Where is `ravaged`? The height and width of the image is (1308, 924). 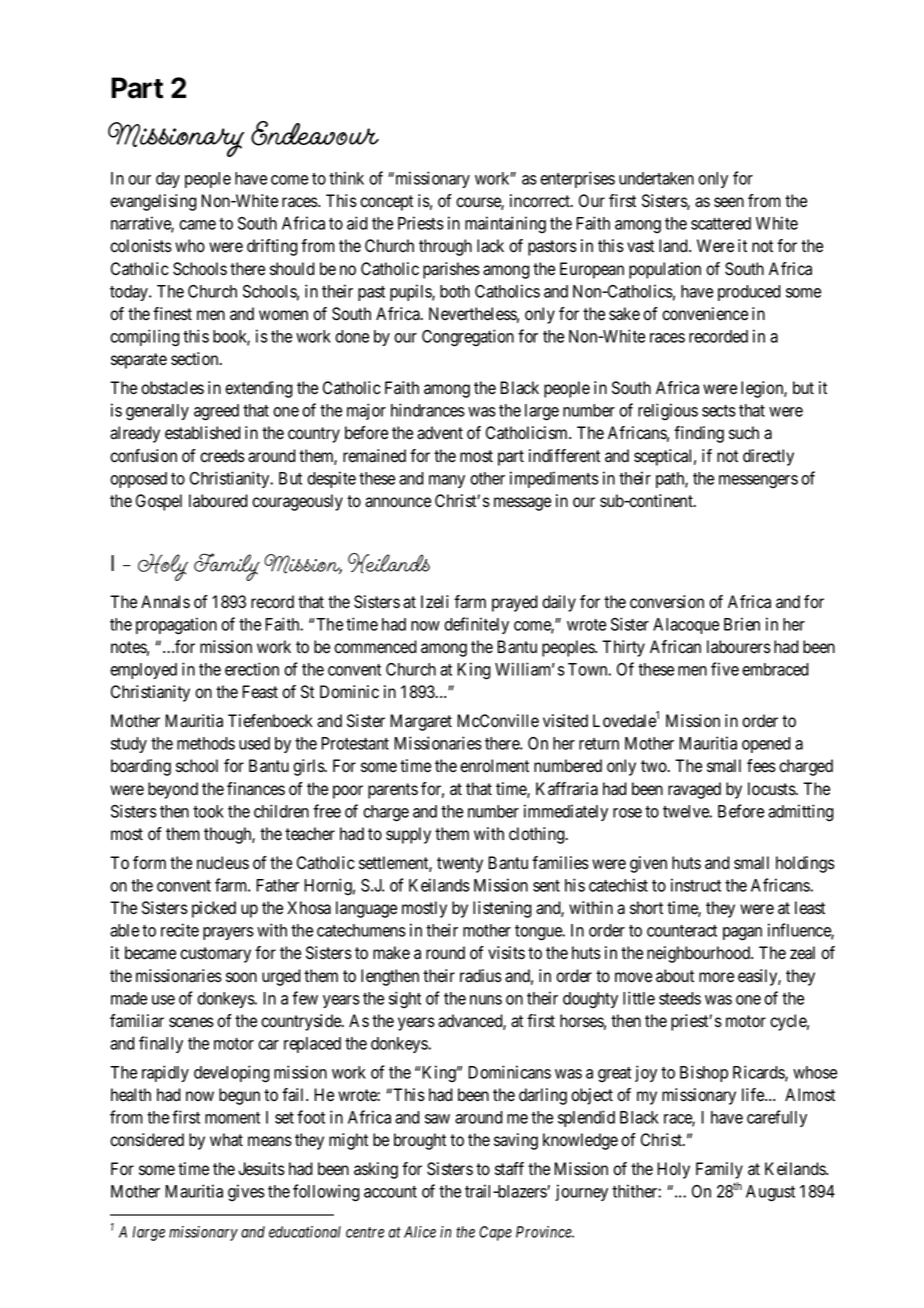 ravaged is located at coordinates (694, 790).
